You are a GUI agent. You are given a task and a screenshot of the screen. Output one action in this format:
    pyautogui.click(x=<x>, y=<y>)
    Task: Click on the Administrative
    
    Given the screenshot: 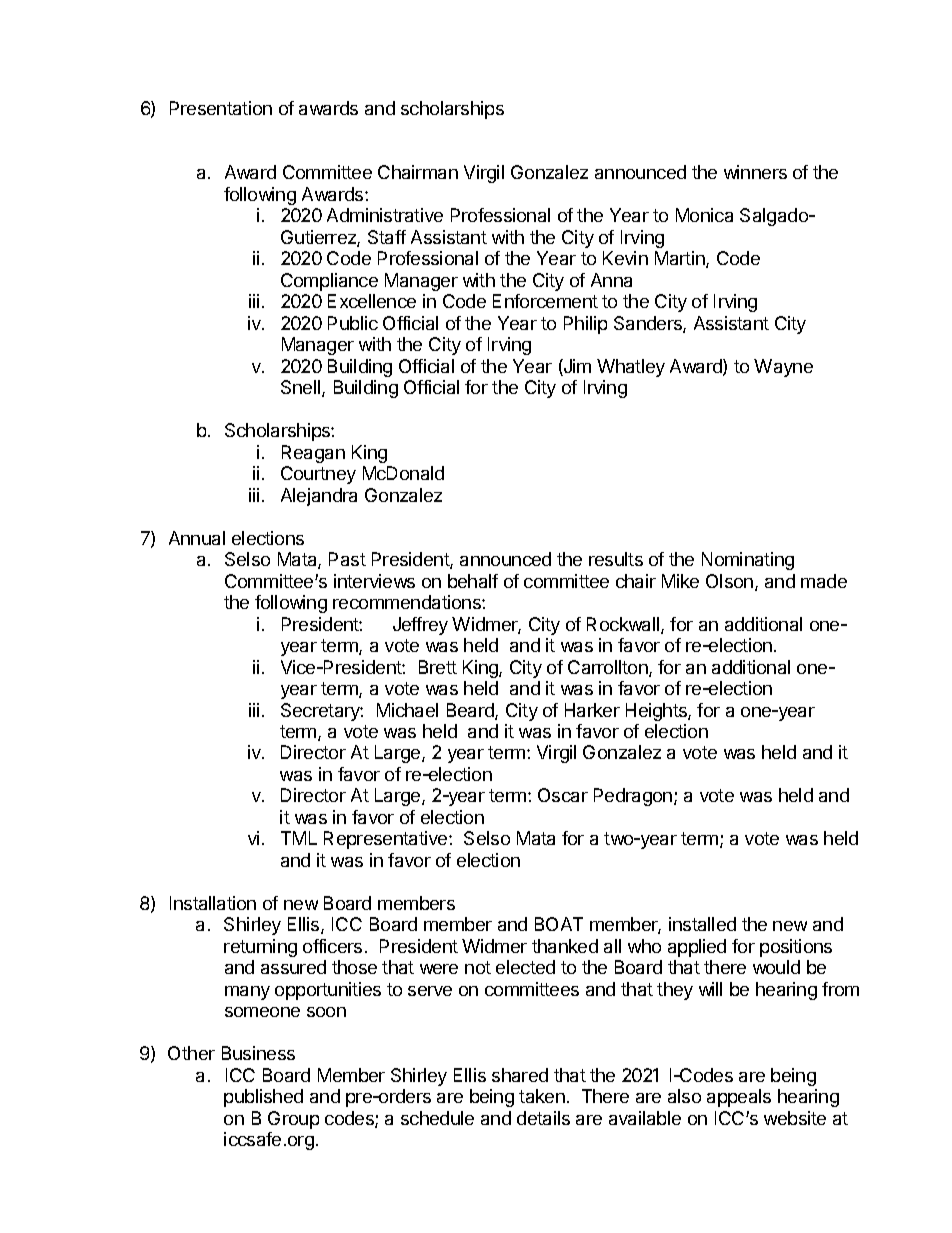 What is the action you would take?
    pyautogui.click(x=385, y=215)
